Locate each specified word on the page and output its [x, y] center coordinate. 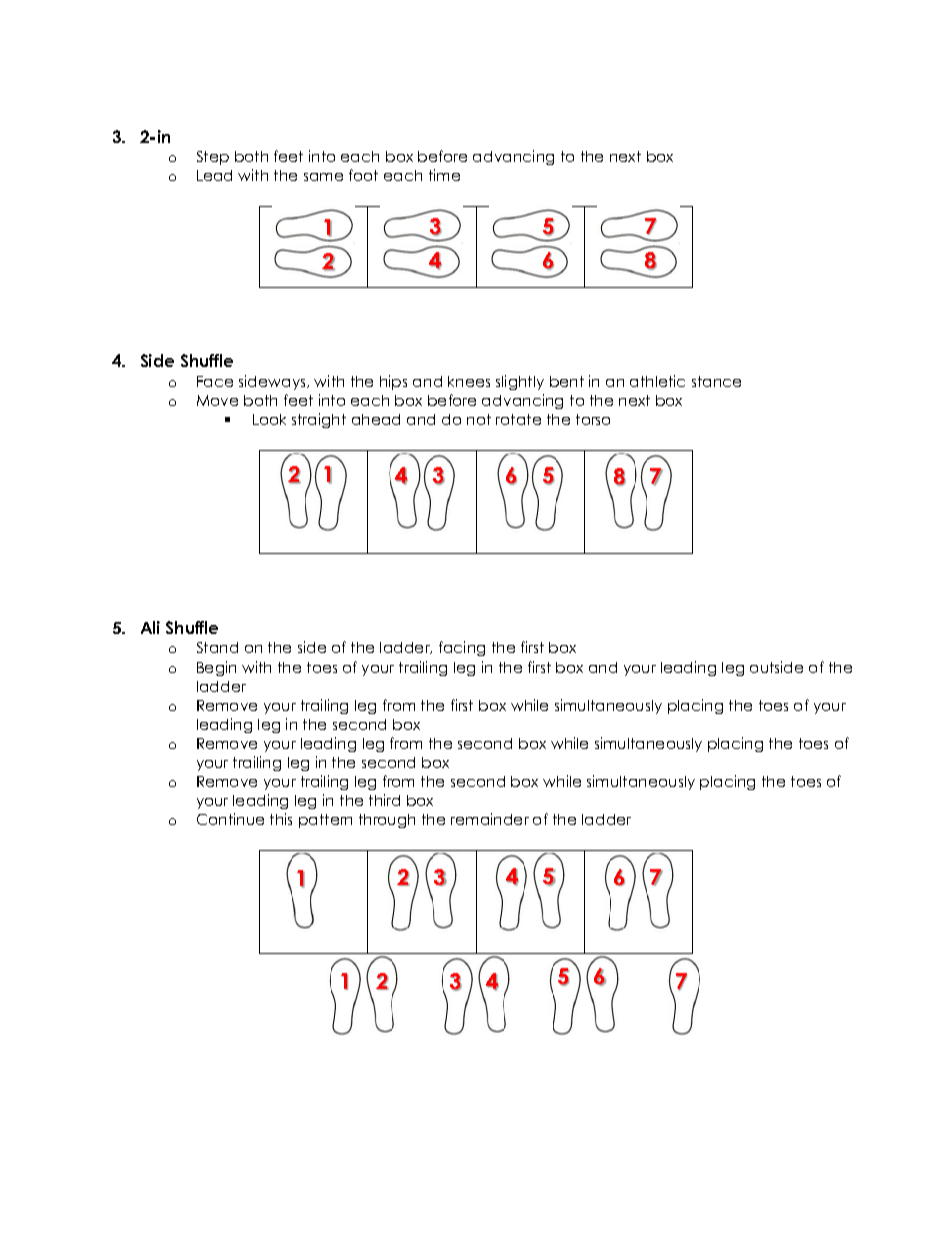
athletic [657, 381]
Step [213, 158]
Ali [150, 627]
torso [593, 419]
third [384, 800]
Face [215, 381]
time [444, 175]
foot [363, 175]
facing [462, 648]
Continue [230, 819]
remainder [490, 819]
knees [469, 381]
